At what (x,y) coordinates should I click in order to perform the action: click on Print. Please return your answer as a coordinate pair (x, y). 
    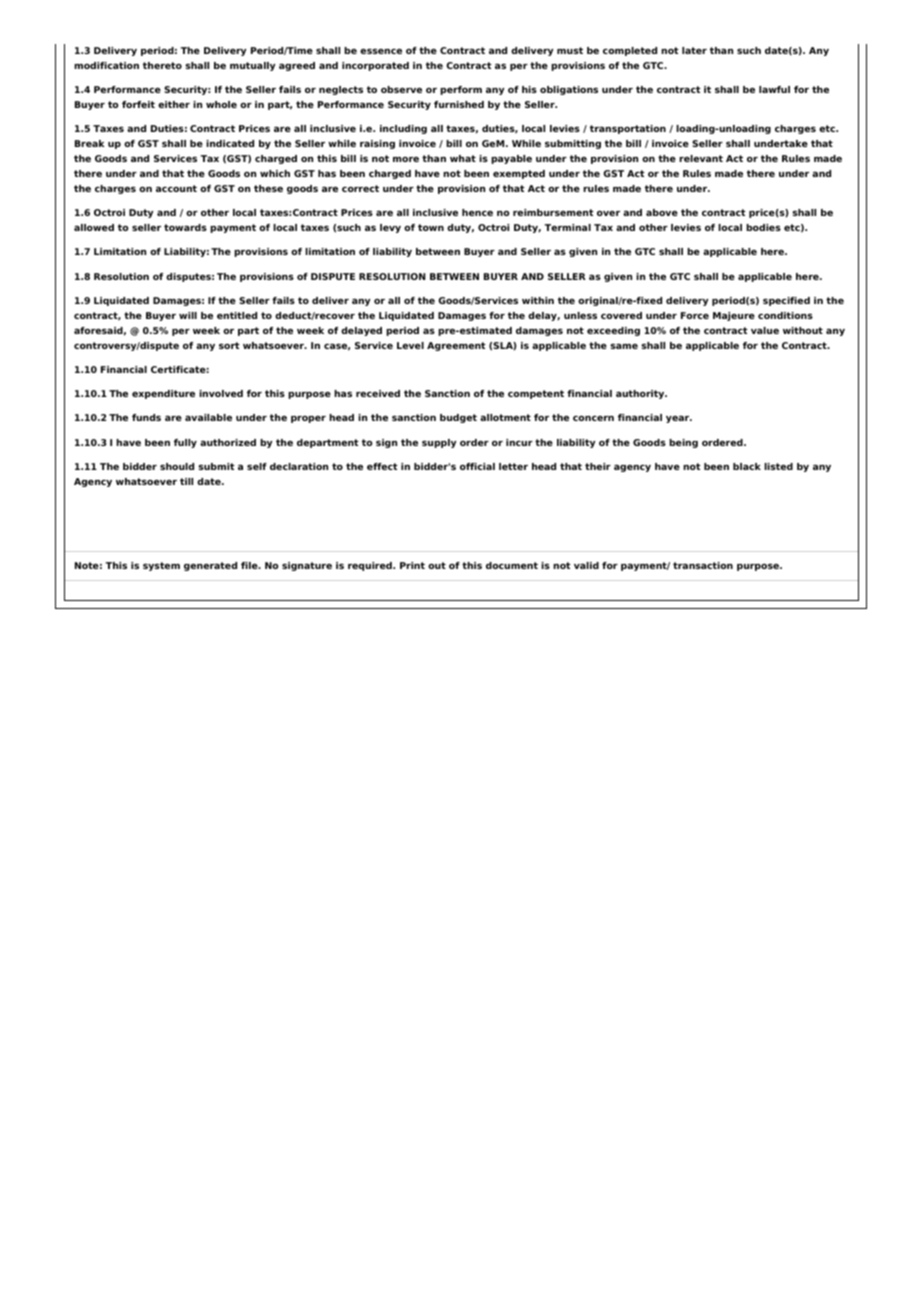
    Looking at the image, I should click on (412, 565).
